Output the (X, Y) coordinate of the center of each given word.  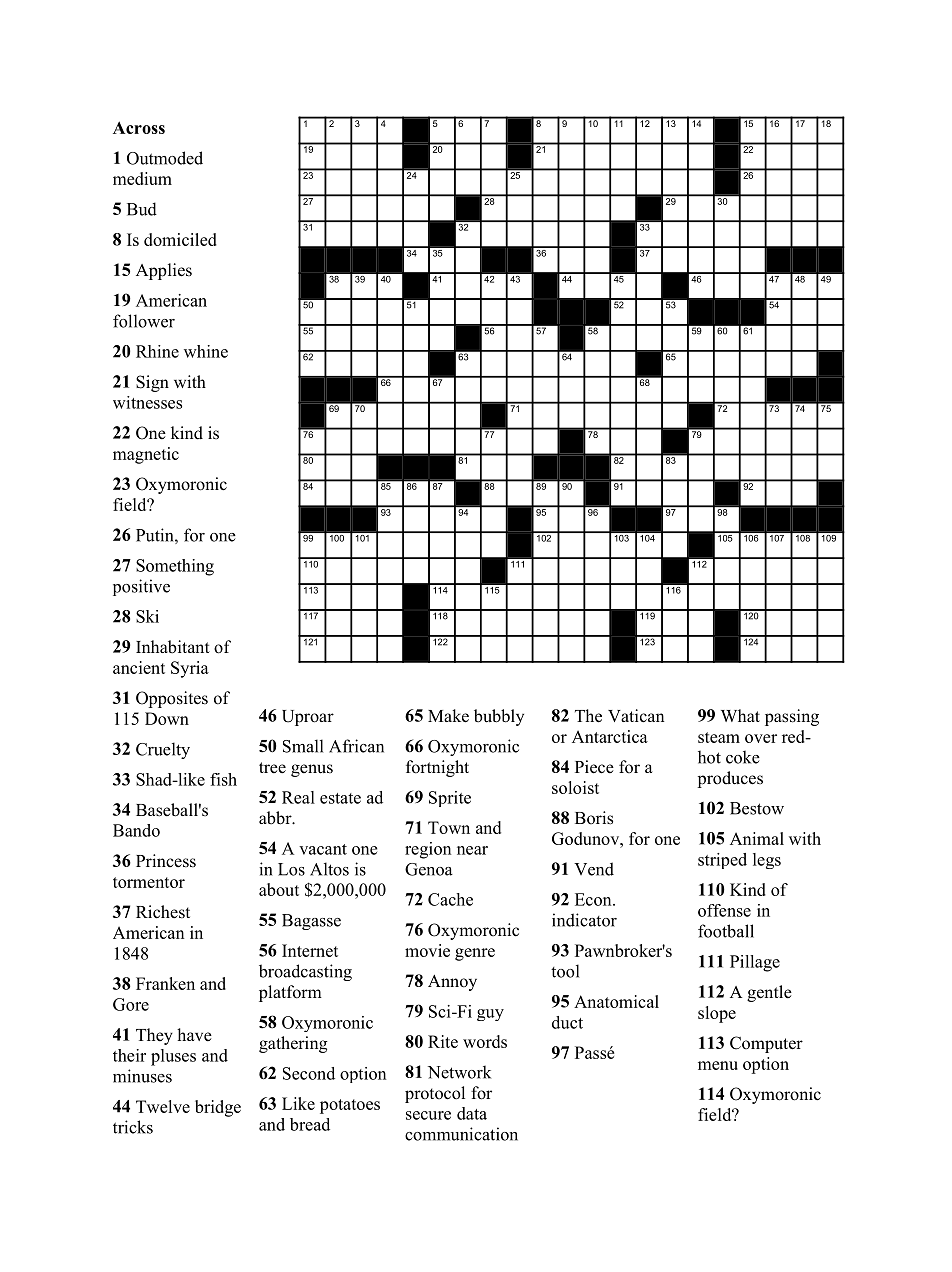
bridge (218, 1108)
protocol (435, 1094)
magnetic (146, 455)
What (740, 715)
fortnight (437, 768)
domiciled (180, 239)
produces (730, 779)
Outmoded (165, 158)
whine (206, 351)
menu (718, 1065)
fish (223, 779)
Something (175, 567)
